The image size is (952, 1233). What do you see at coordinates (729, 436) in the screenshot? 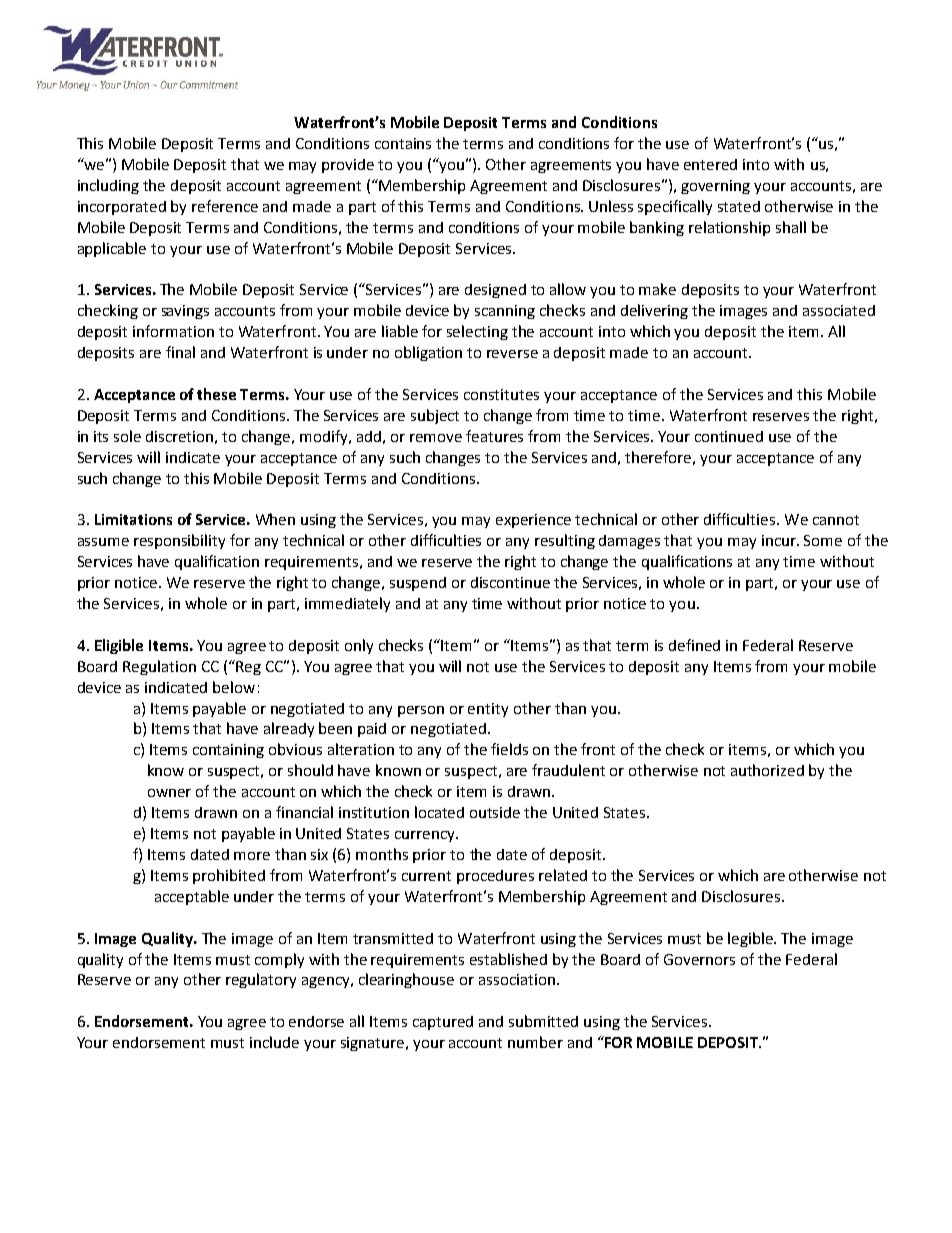
I see `continued` at bounding box center [729, 436].
